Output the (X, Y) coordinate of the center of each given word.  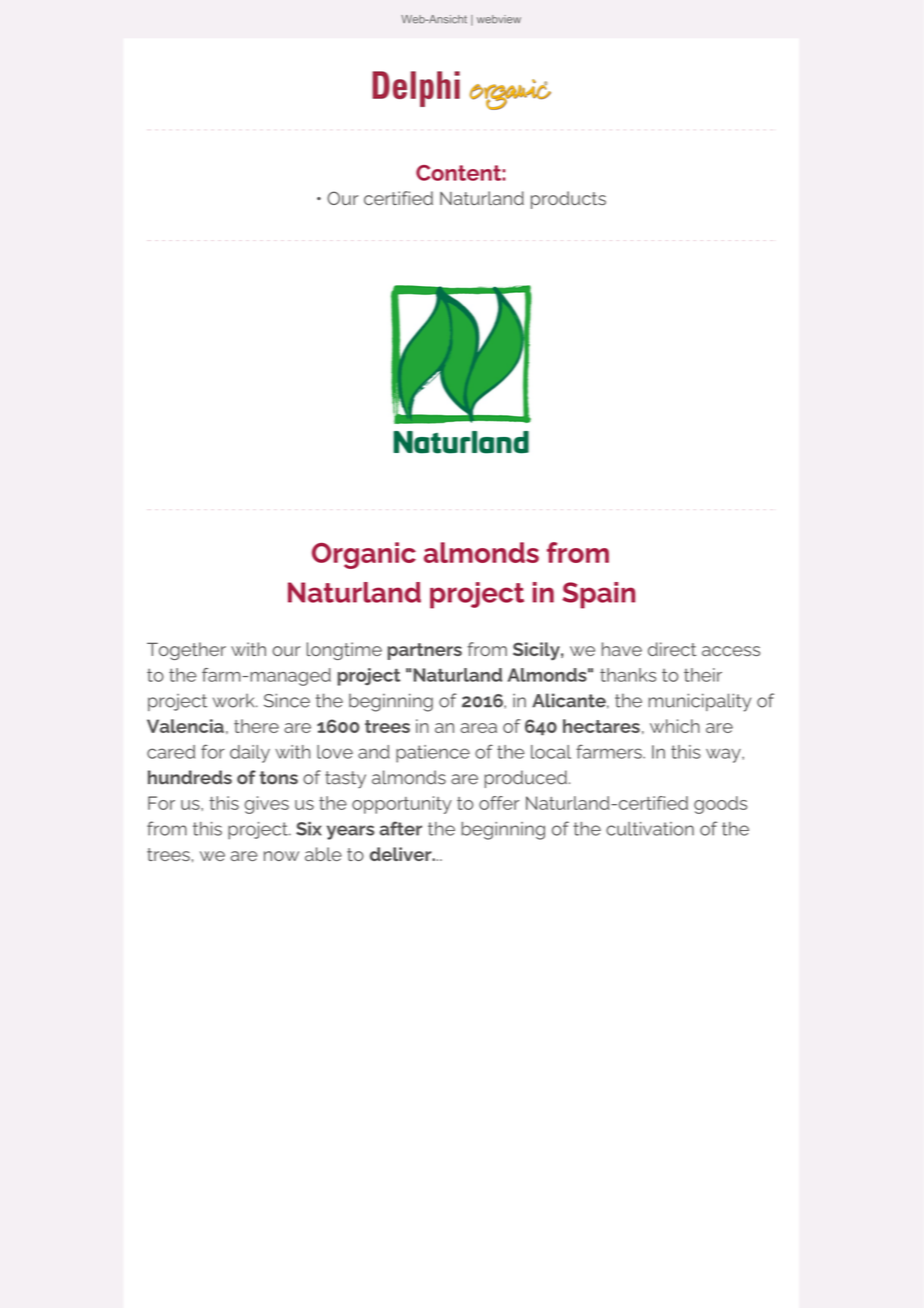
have (622, 649)
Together (186, 651)
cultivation (650, 829)
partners (425, 651)
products (568, 200)
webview (499, 19)
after (400, 828)
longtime (344, 651)
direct (672, 649)
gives (267, 805)
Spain (598, 595)
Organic (364, 555)
